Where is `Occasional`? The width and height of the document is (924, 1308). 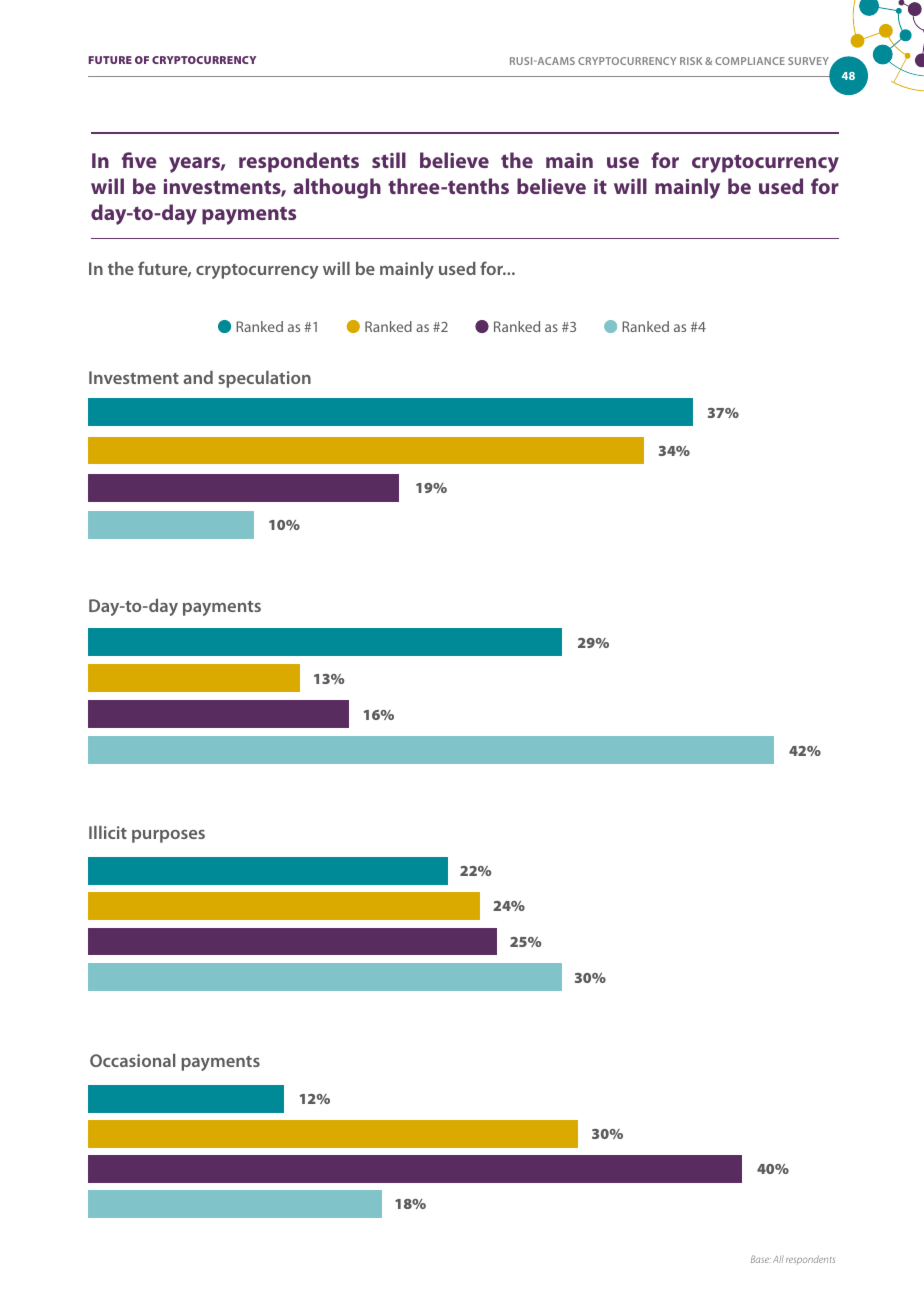 Occasional is located at coordinates (132, 1060).
